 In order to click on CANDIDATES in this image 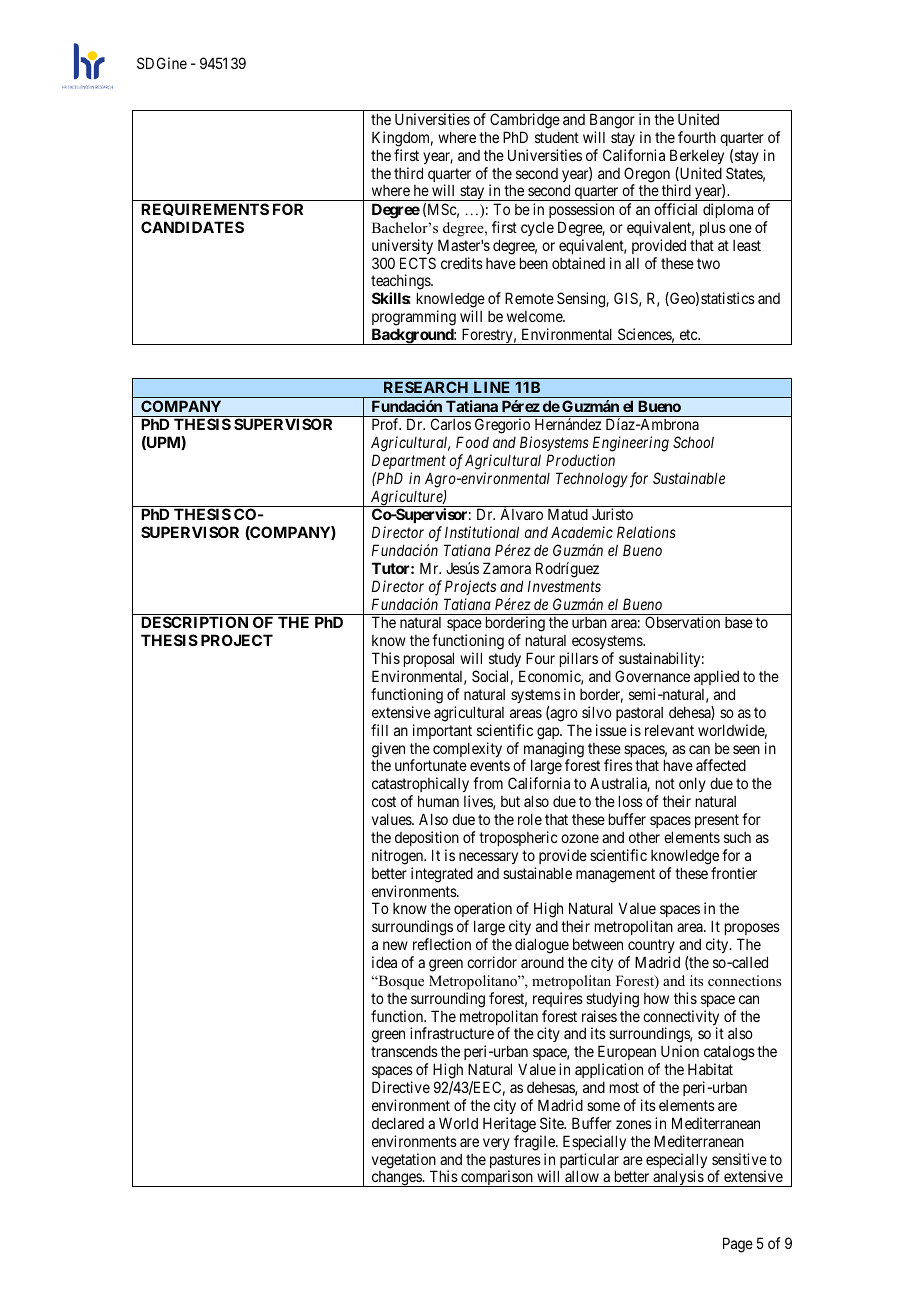, I will do `click(192, 227)`.
